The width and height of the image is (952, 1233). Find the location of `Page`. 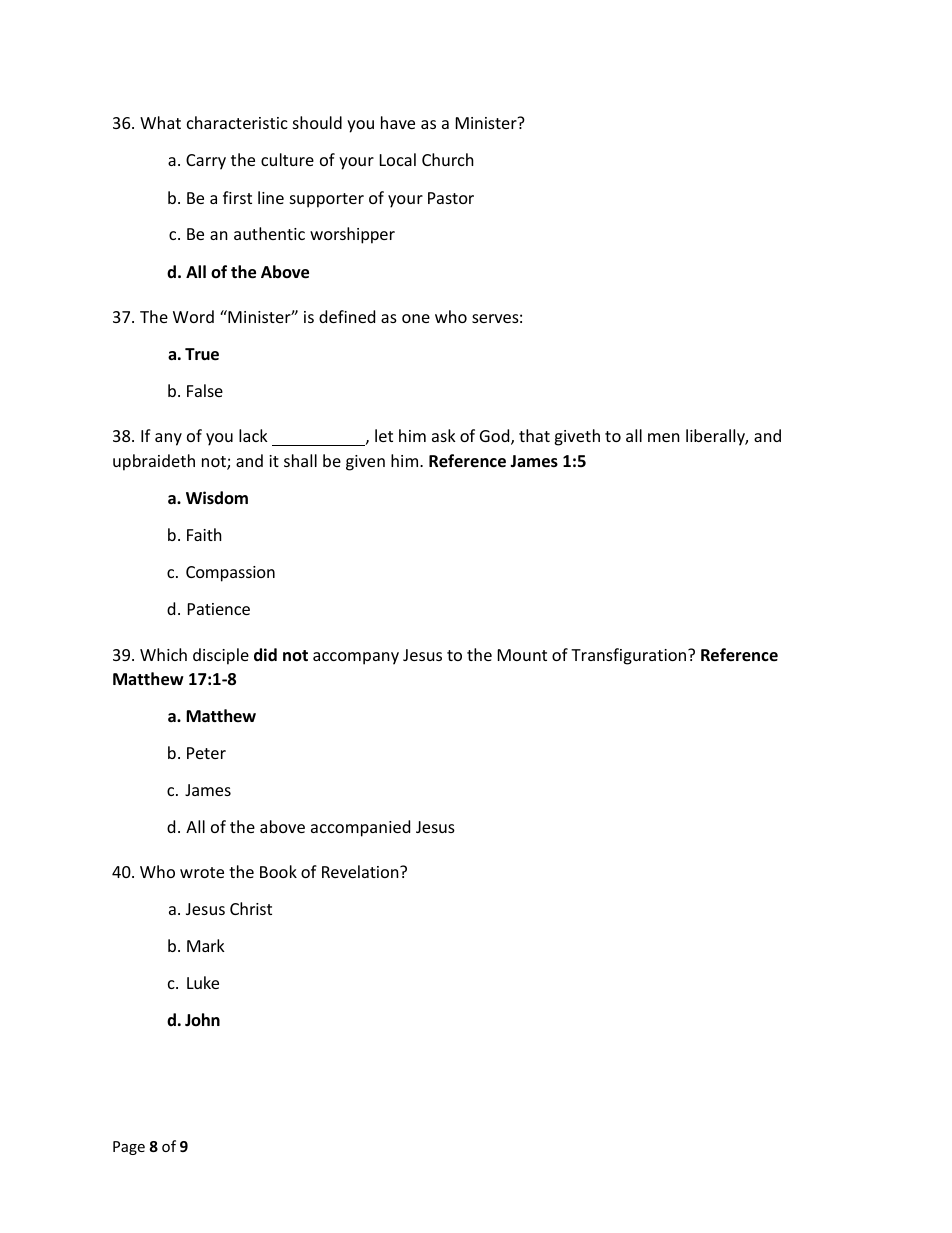

Page is located at coordinates (129, 1148).
